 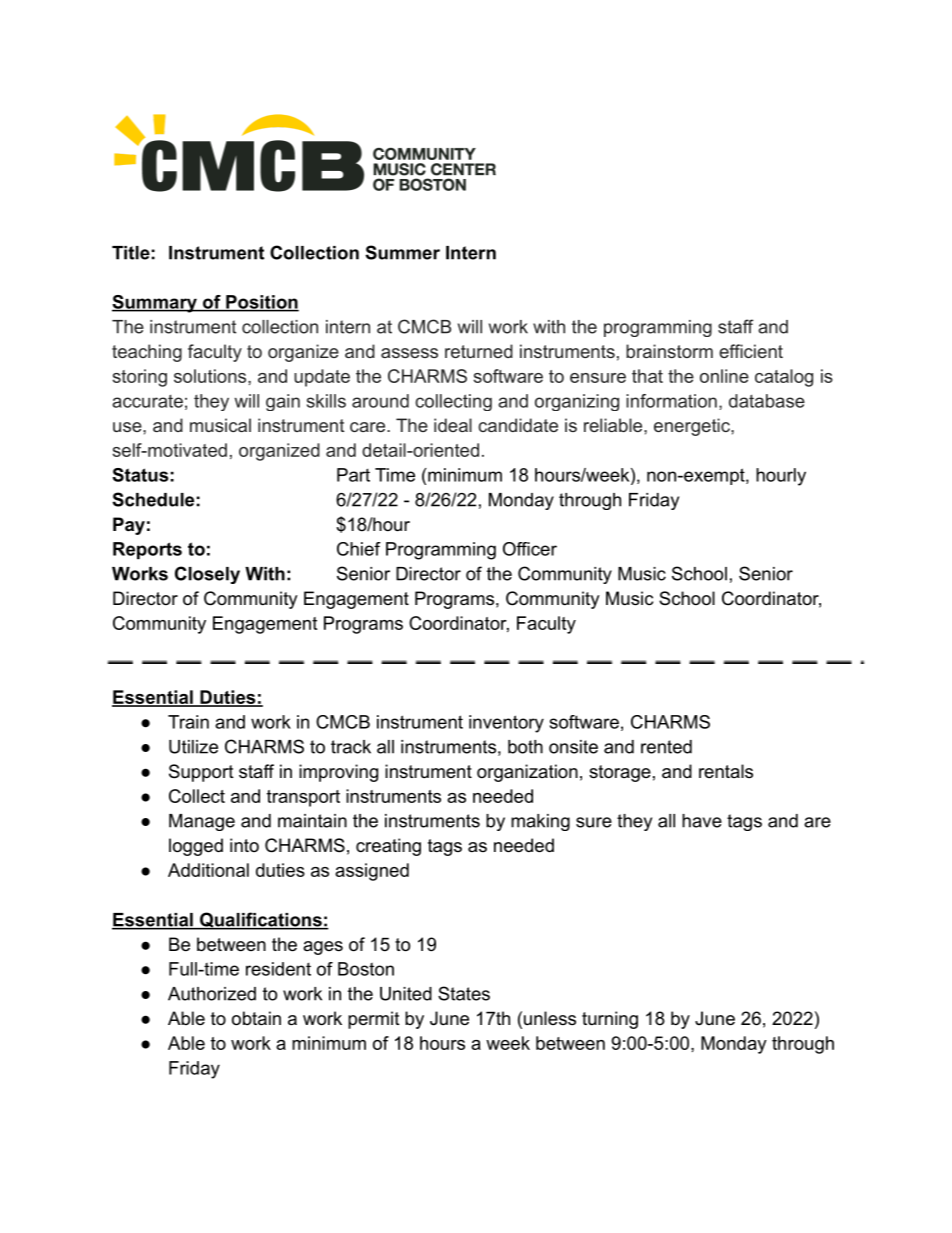 I want to click on rentals, so click(x=726, y=771).
